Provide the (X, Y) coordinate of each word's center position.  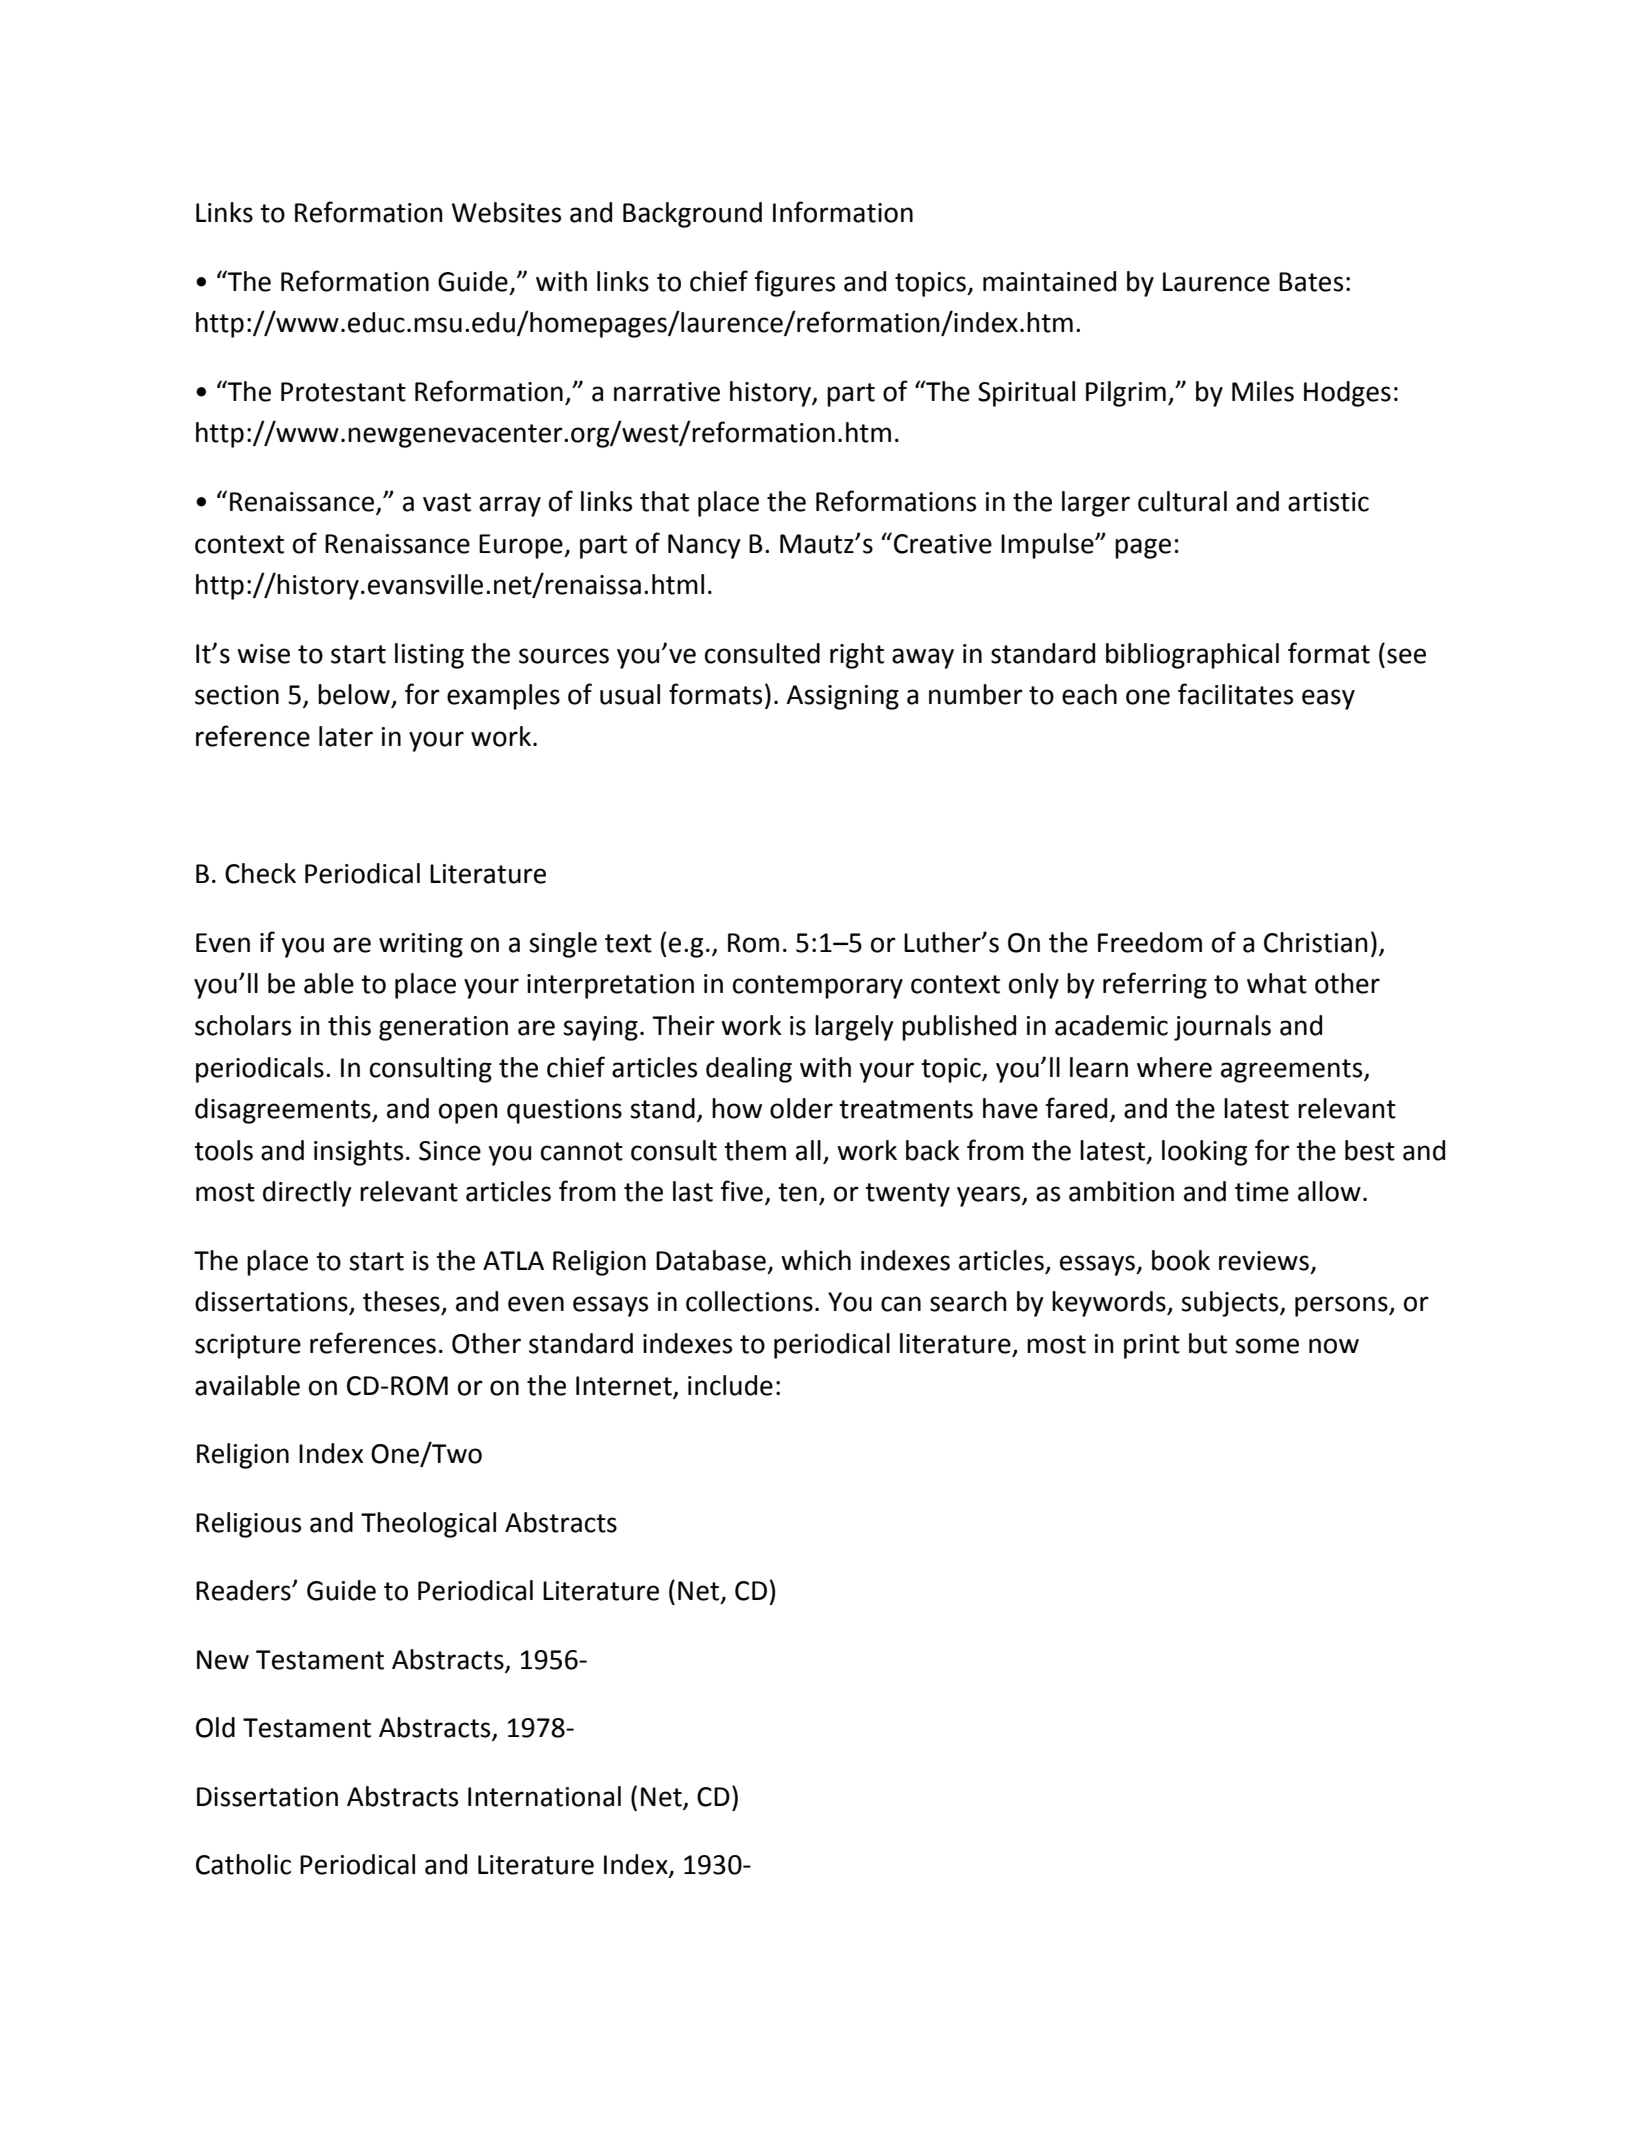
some (1267, 1346)
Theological (428, 1525)
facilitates (1235, 694)
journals (1222, 1028)
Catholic (243, 1864)
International (544, 1796)
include (730, 1385)
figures (795, 283)
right (857, 656)
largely (854, 1028)
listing (429, 656)
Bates (1311, 282)
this (349, 1025)
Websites (506, 212)
